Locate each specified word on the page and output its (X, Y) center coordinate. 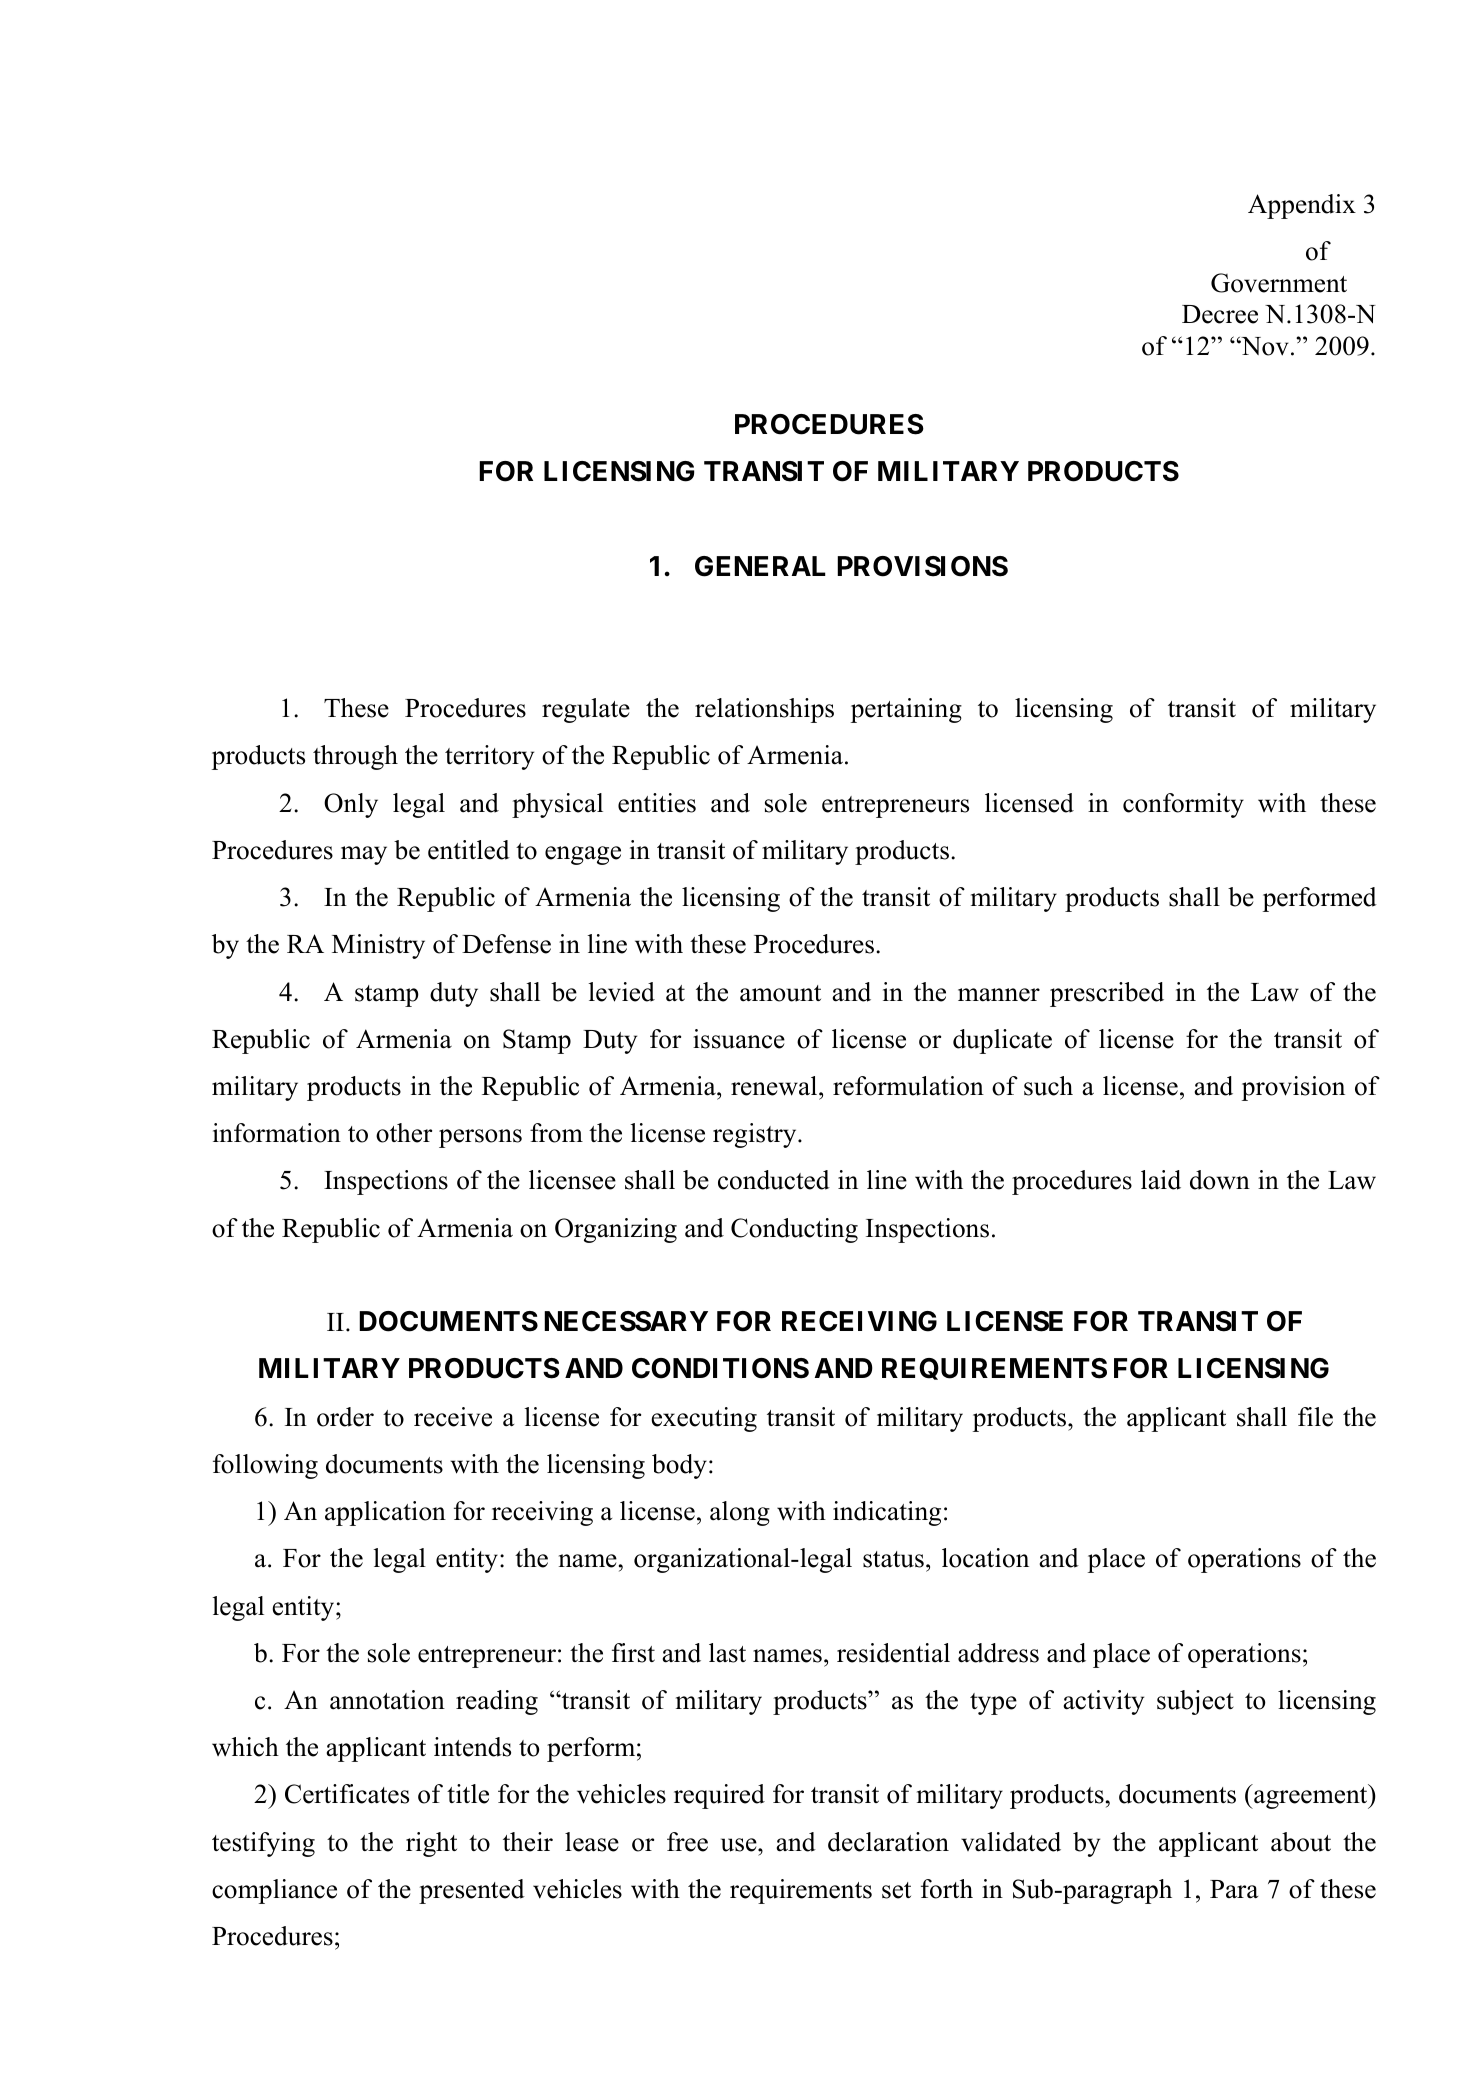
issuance (739, 1039)
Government (1279, 283)
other (404, 1133)
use (740, 1845)
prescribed (1107, 994)
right (431, 1844)
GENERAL (760, 566)
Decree (1220, 314)
